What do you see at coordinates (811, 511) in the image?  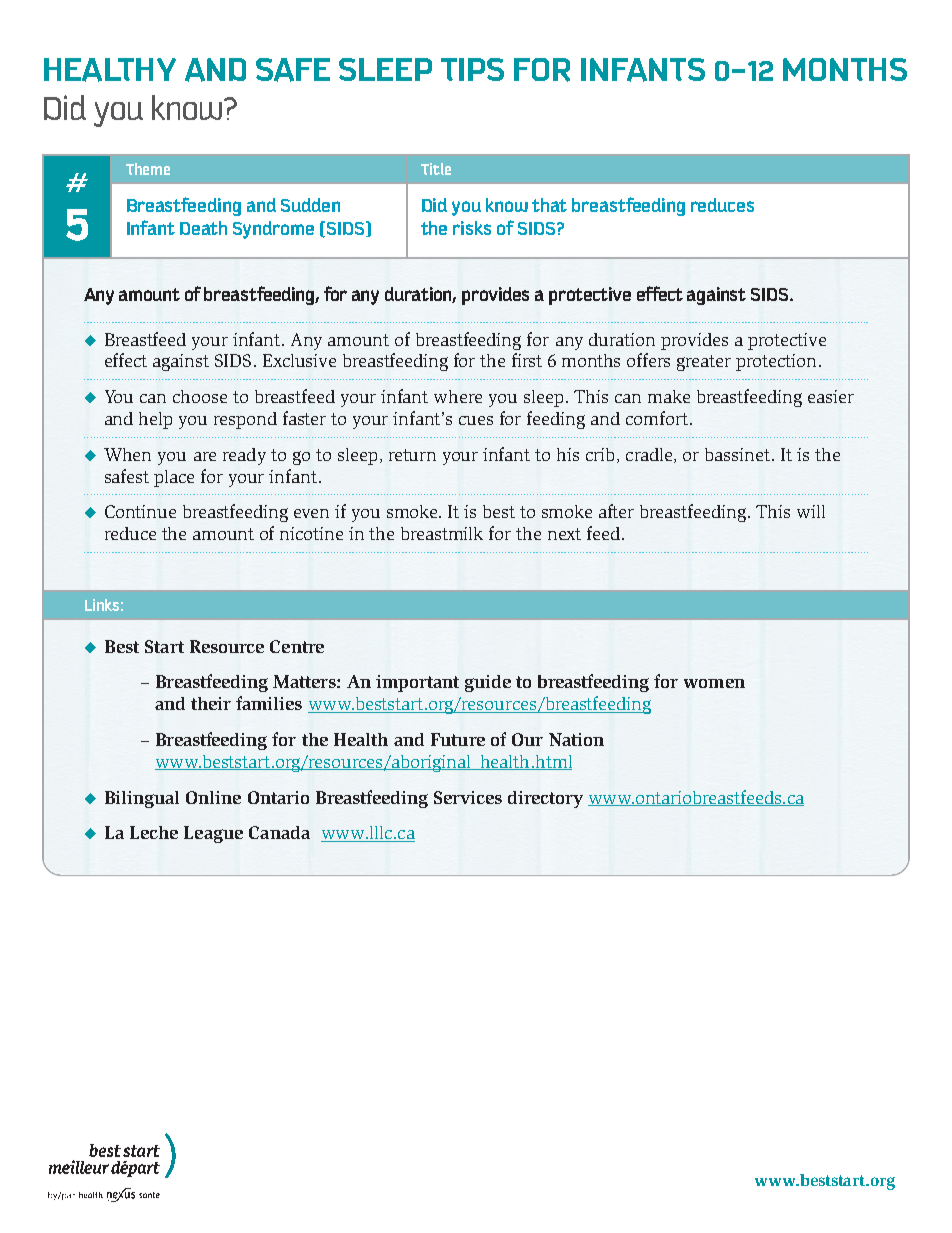 I see `will` at bounding box center [811, 511].
